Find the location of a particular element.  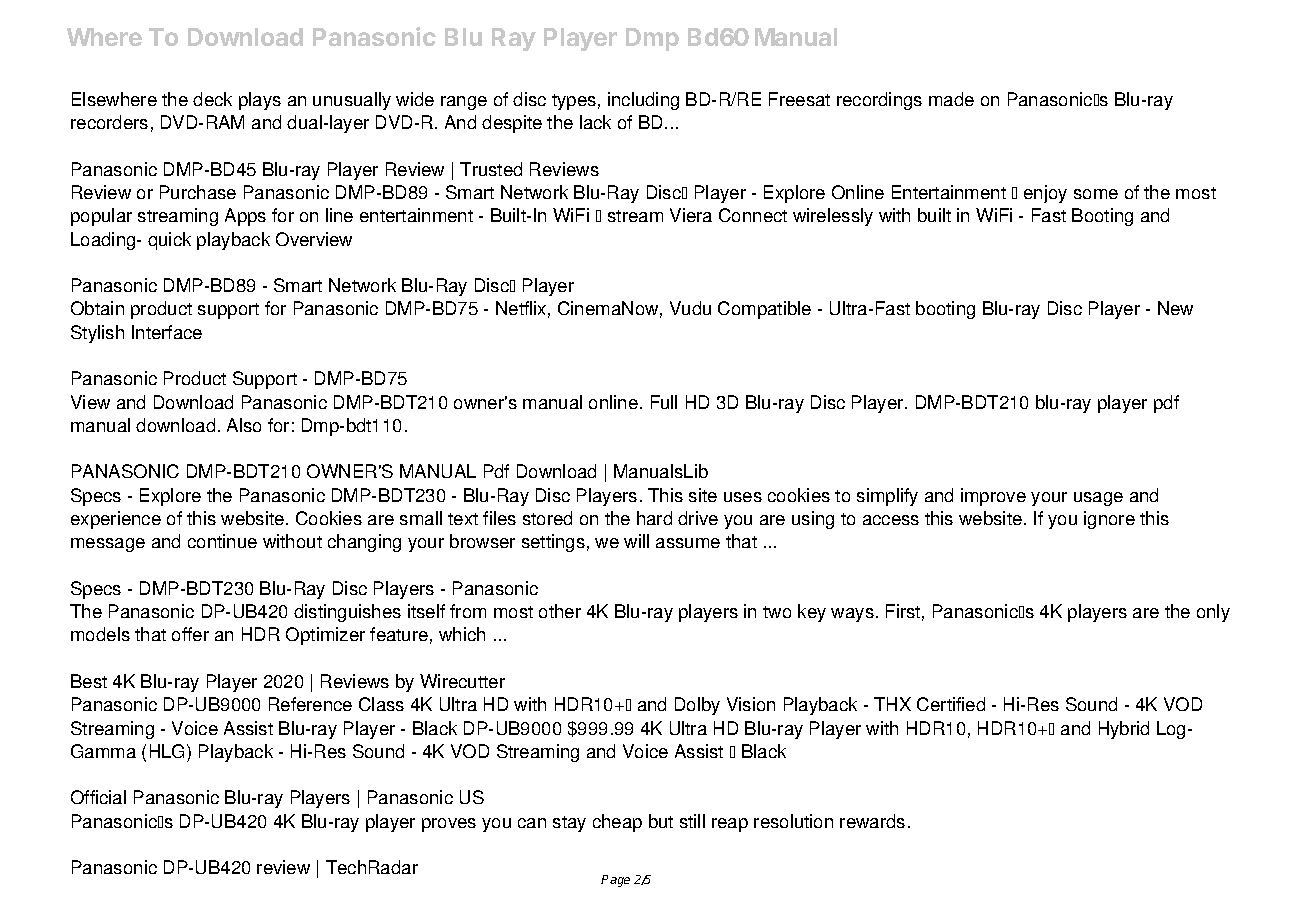

made is located at coordinates (951, 99).
